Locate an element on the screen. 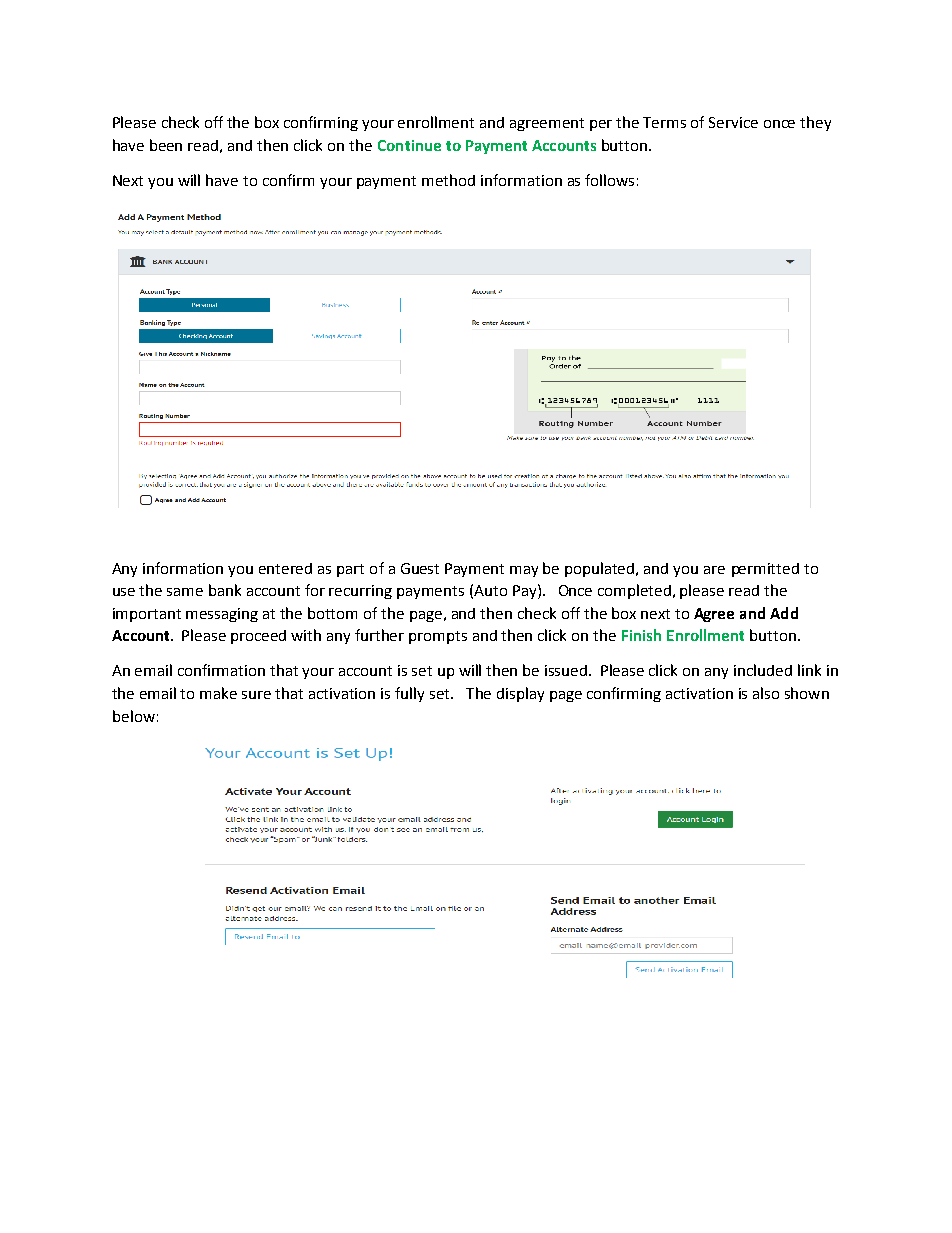 The image size is (952, 1233). been is located at coordinates (166, 145).
